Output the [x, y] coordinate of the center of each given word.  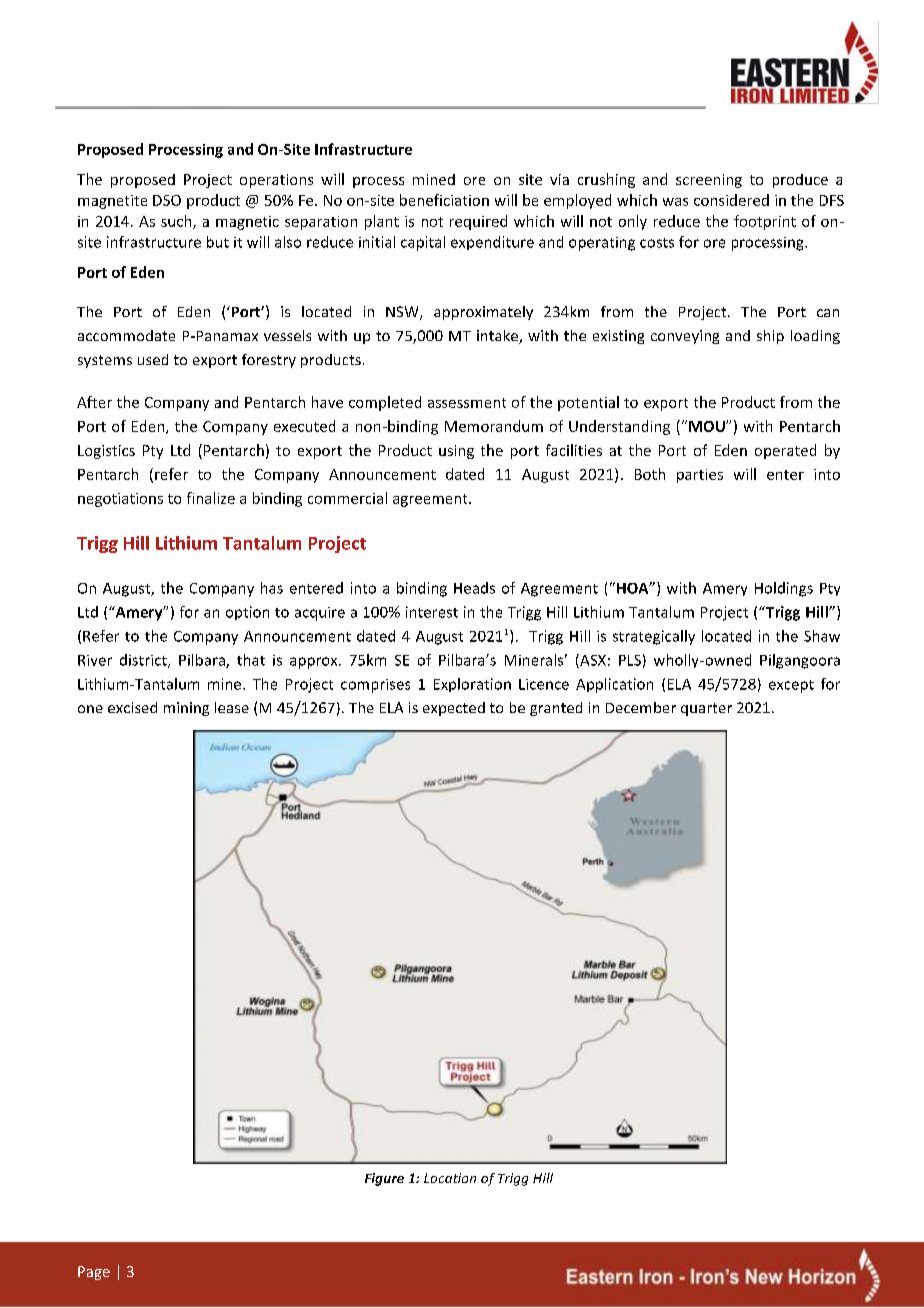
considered [731, 200]
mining [186, 709]
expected [454, 709]
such [177, 222]
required [478, 222]
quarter [706, 709]
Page [94, 1273]
